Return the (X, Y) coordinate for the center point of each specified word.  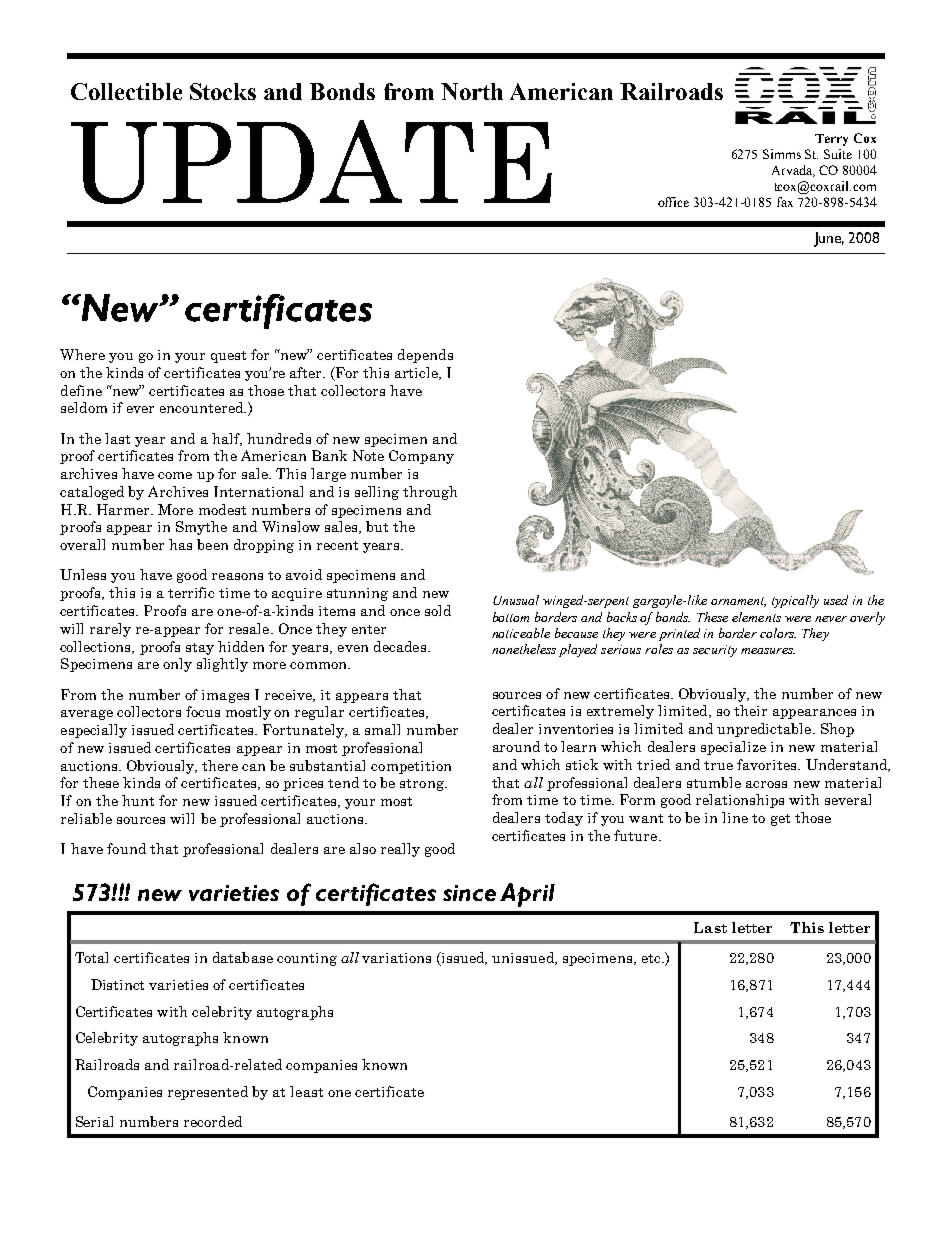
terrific (191, 592)
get (780, 820)
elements (756, 617)
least (306, 1091)
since (469, 893)
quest (228, 357)
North (472, 91)
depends (425, 356)
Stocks (223, 91)
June (829, 239)
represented (208, 1093)
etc (652, 958)
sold (438, 610)
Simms (782, 154)
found (126, 848)
